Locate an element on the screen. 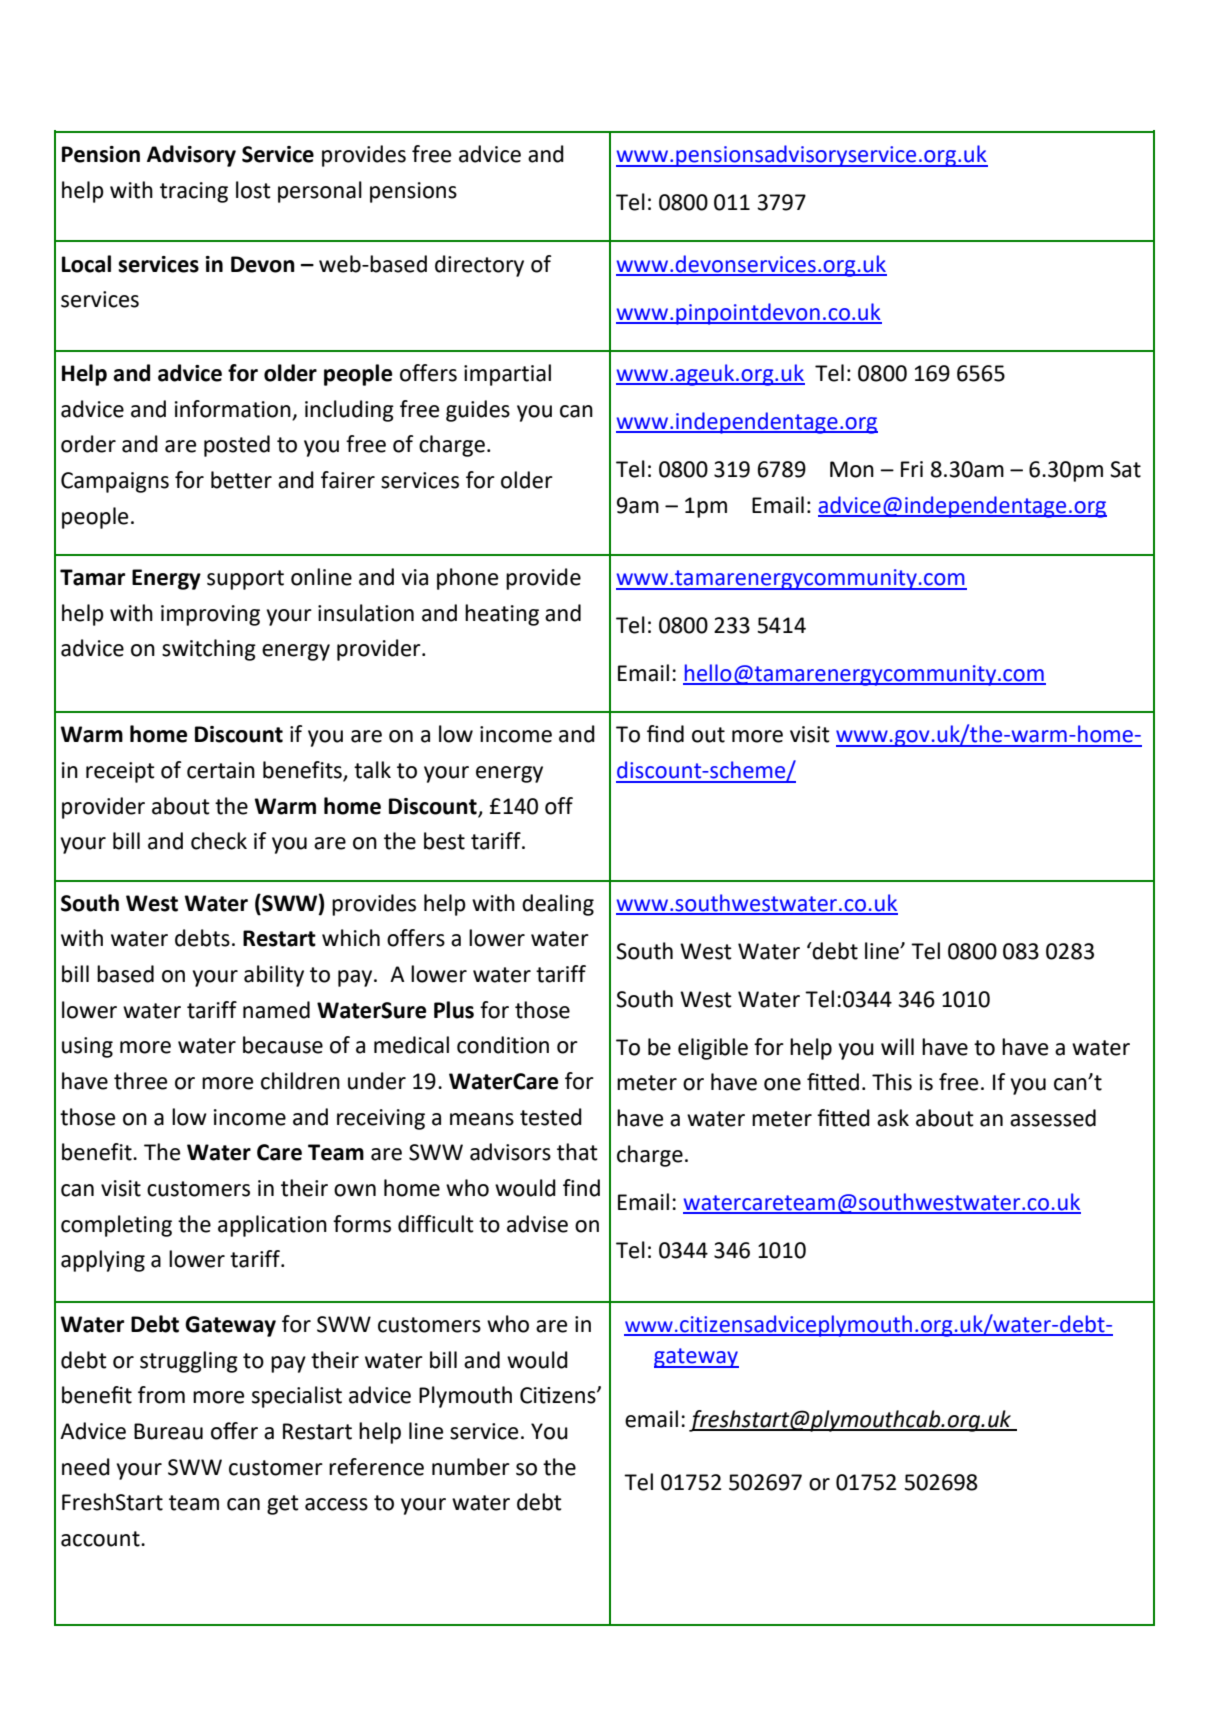 The image size is (1220, 1726). dealing is located at coordinates (558, 905).
